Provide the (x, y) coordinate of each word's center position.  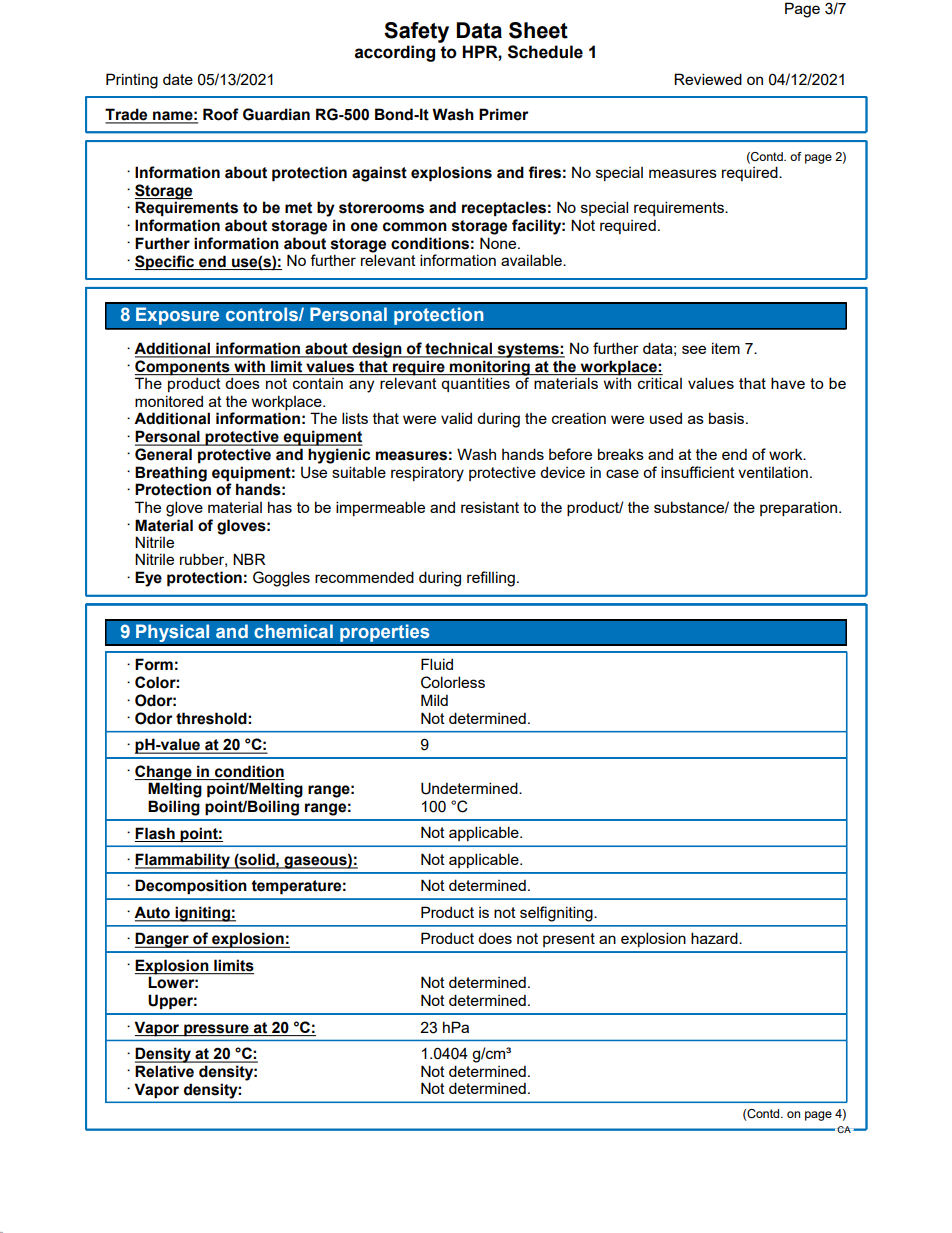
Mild (434, 700)
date (178, 79)
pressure (216, 1030)
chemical (293, 631)
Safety (416, 32)
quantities (475, 384)
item (726, 348)
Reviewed (708, 79)
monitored (169, 401)
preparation (800, 509)
